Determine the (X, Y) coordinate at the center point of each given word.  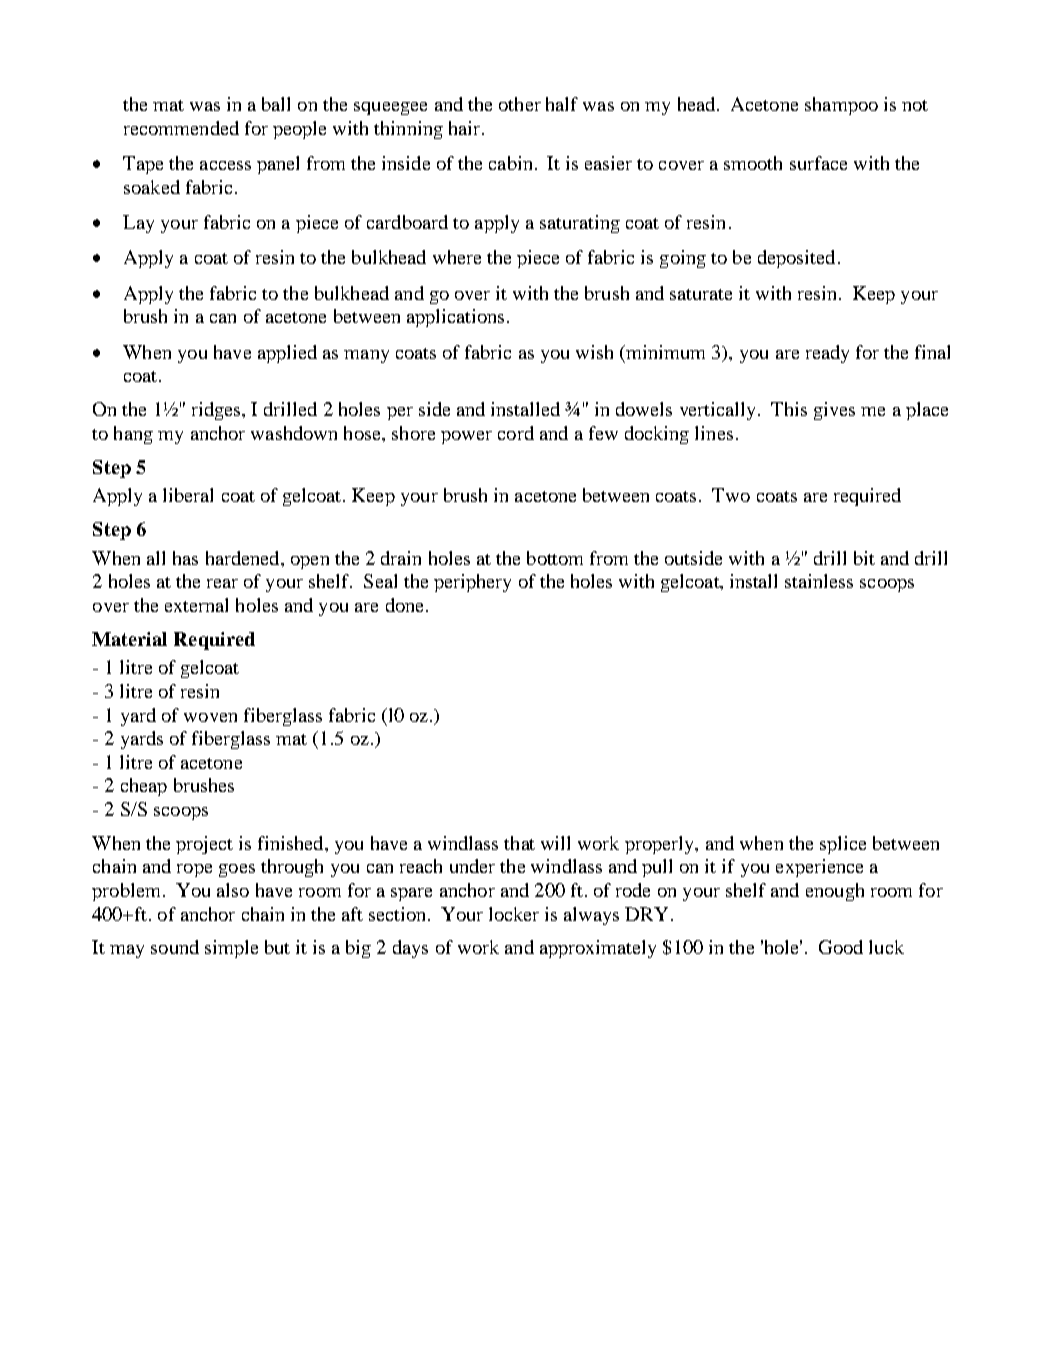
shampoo (841, 106)
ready (827, 354)
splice (843, 845)
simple (231, 949)
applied (287, 354)
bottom (555, 558)
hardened (244, 558)
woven (210, 717)
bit (864, 558)
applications (455, 318)
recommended (181, 128)
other (520, 104)
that (519, 843)
